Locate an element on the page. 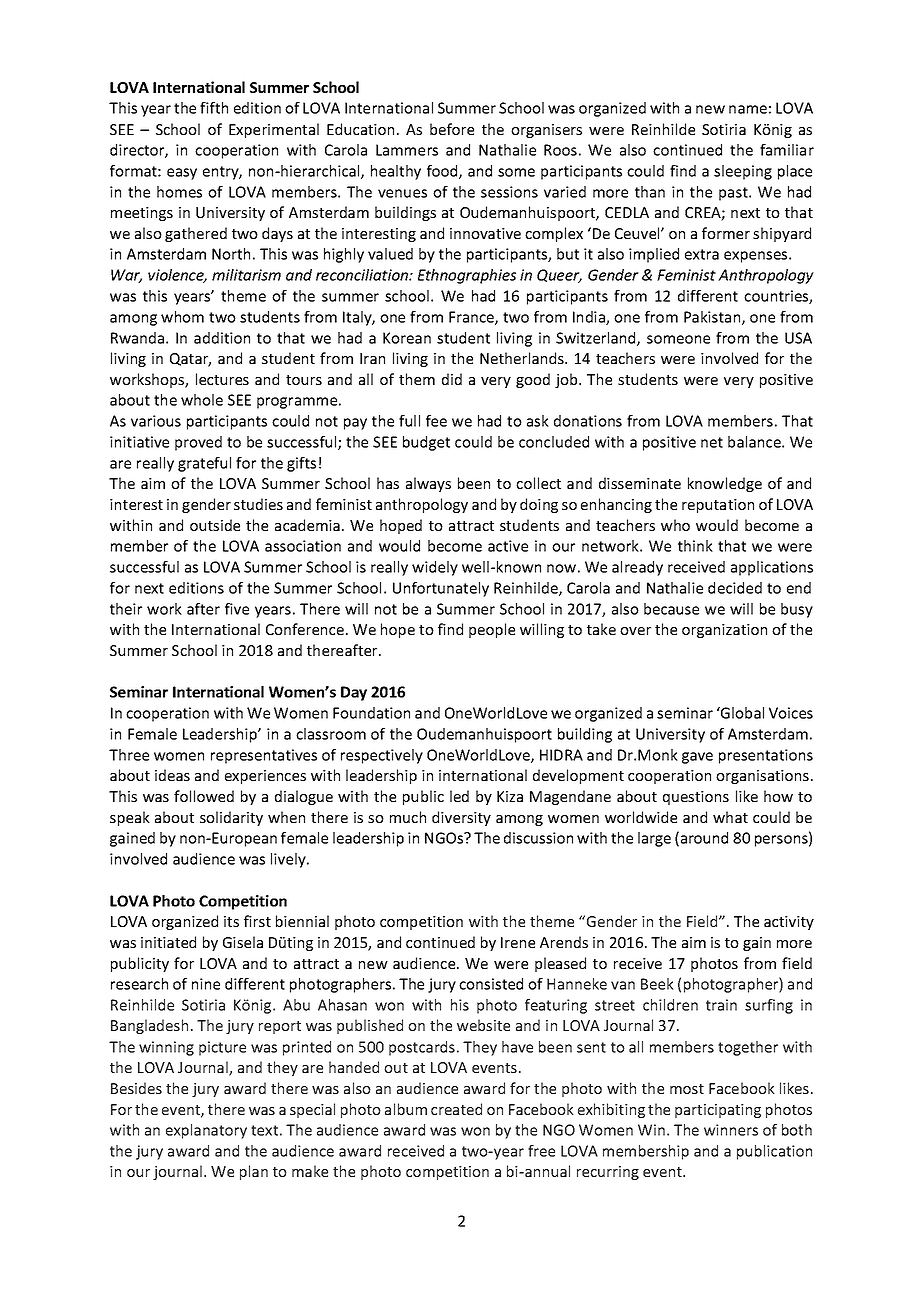 Image resolution: width=924 pixels, height=1307 pixels. knowledge is located at coordinates (725, 484).
